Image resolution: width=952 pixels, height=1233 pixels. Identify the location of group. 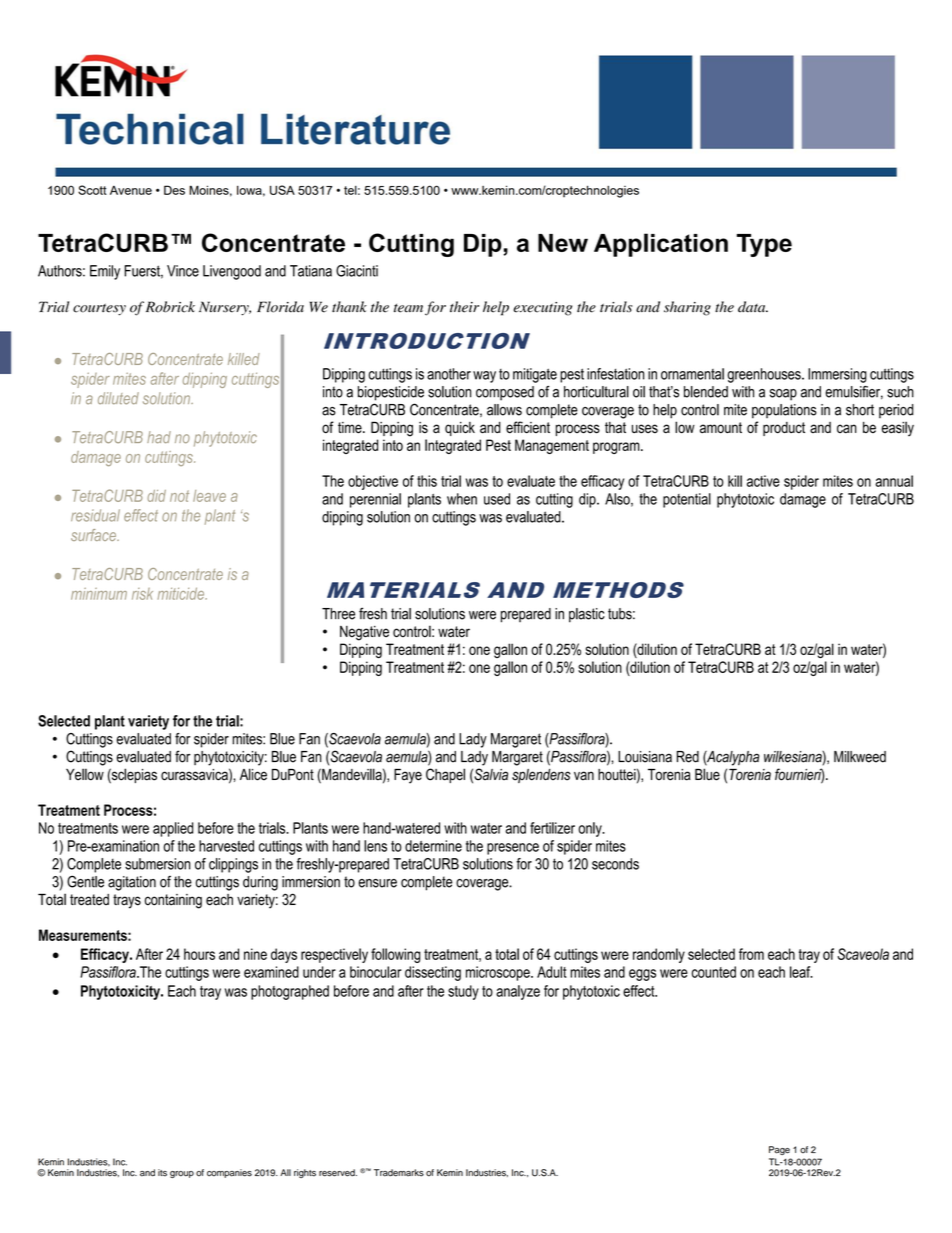
(182, 1174).
